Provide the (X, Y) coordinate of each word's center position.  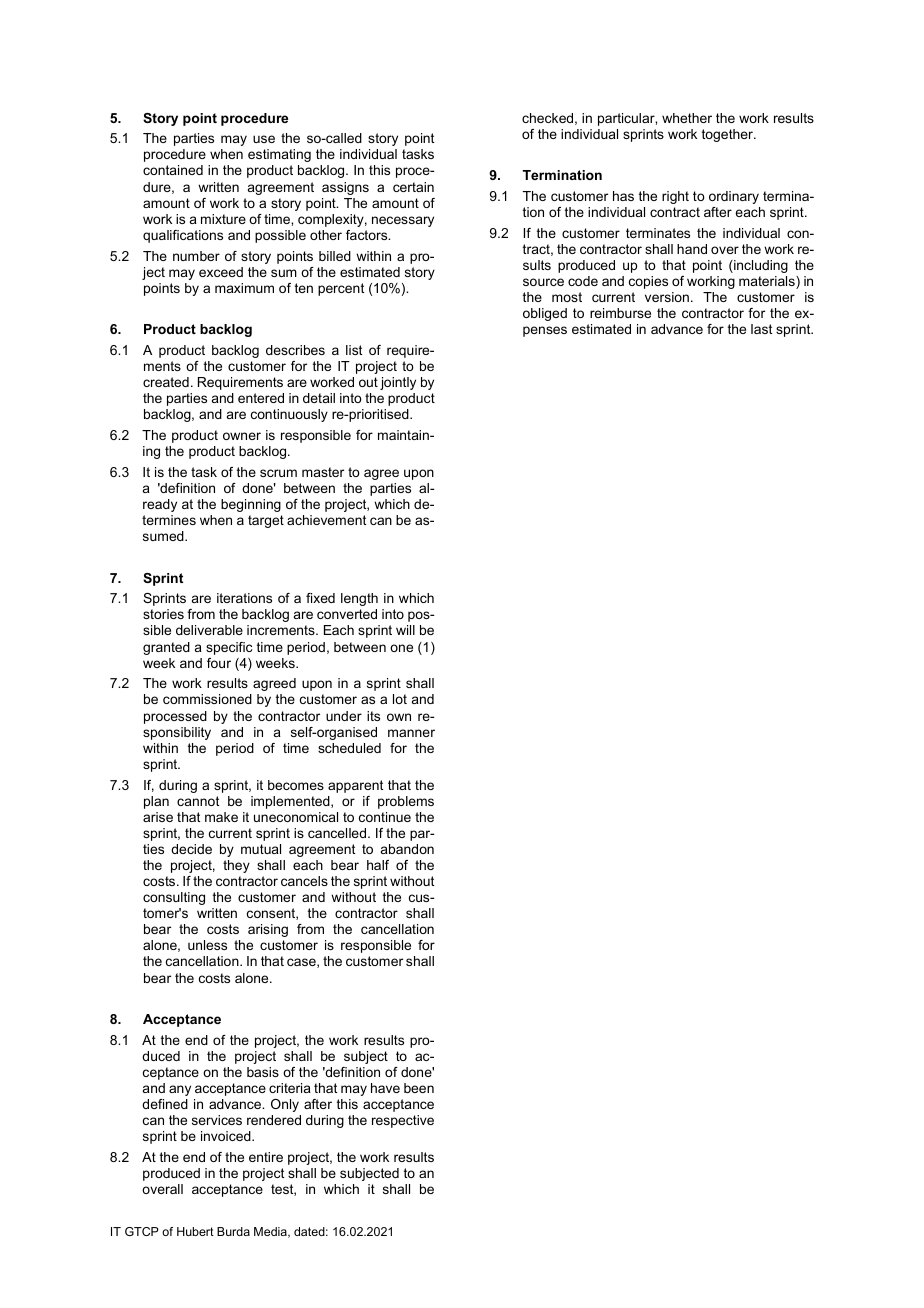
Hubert (195, 1231)
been (419, 1088)
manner (411, 733)
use (264, 139)
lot (400, 699)
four (219, 663)
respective (403, 1121)
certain (413, 187)
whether (687, 118)
